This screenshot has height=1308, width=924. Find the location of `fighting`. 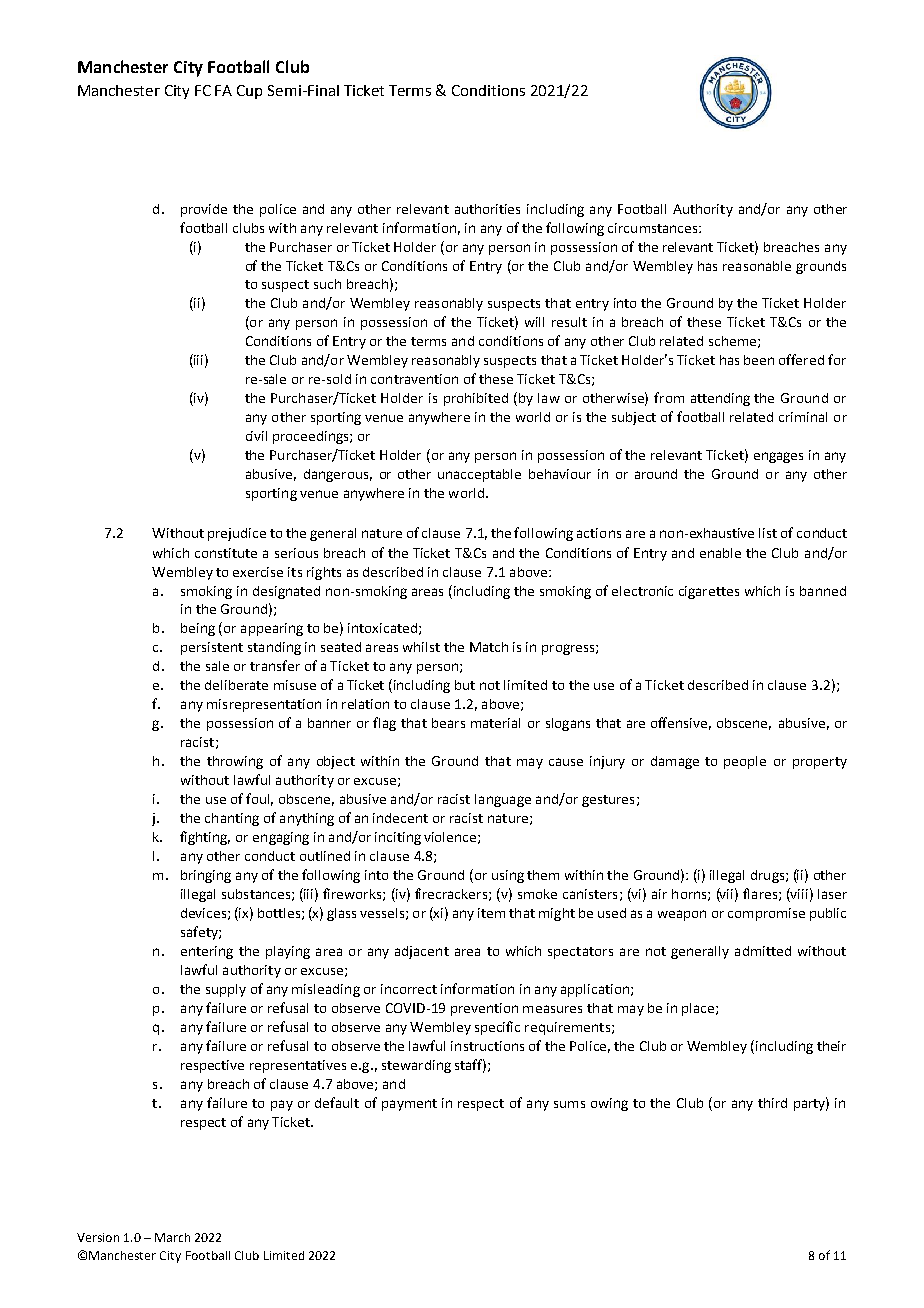

fighting is located at coordinates (205, 838).
